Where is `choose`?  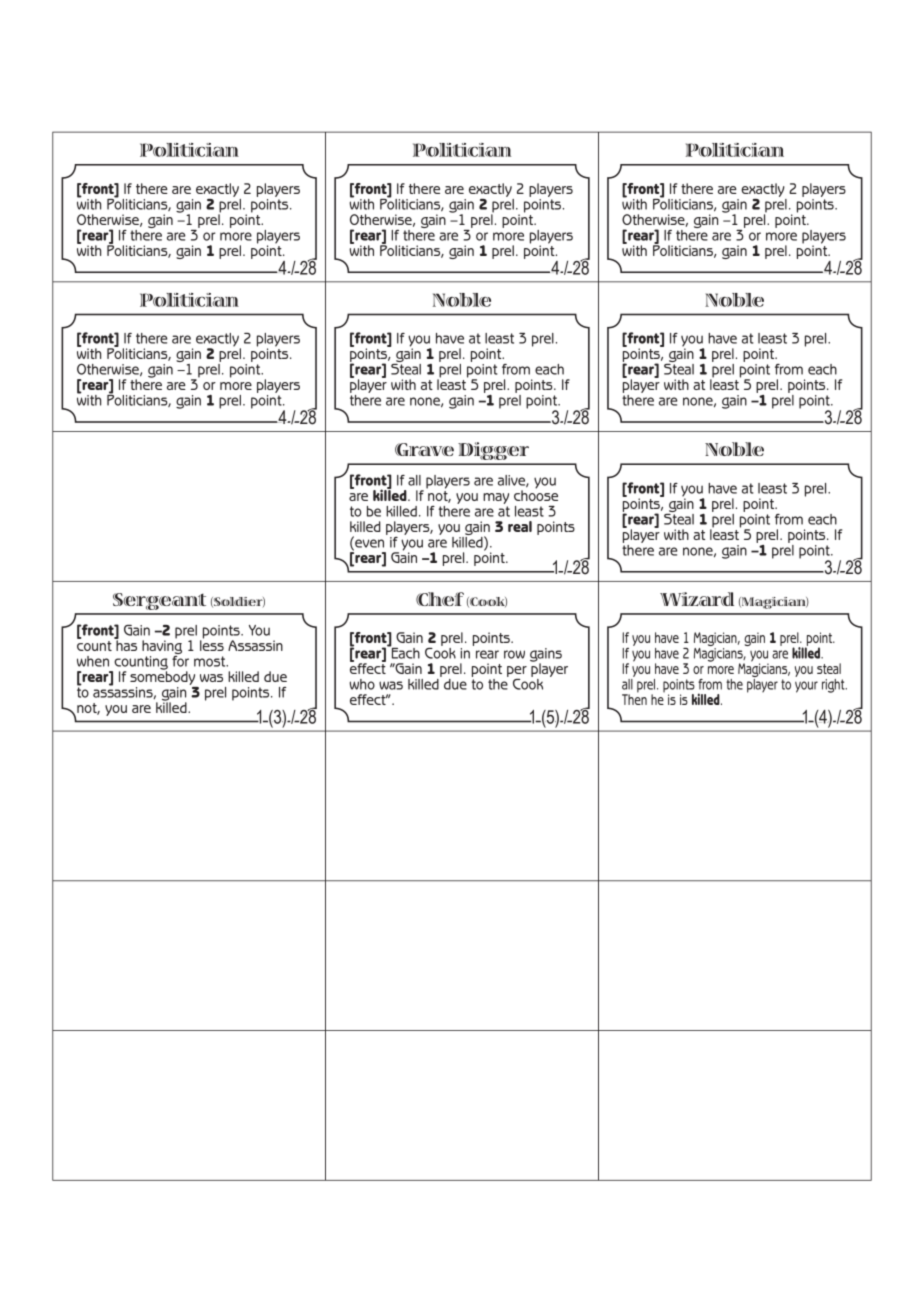 choose is located at coordinates (536, 494).
